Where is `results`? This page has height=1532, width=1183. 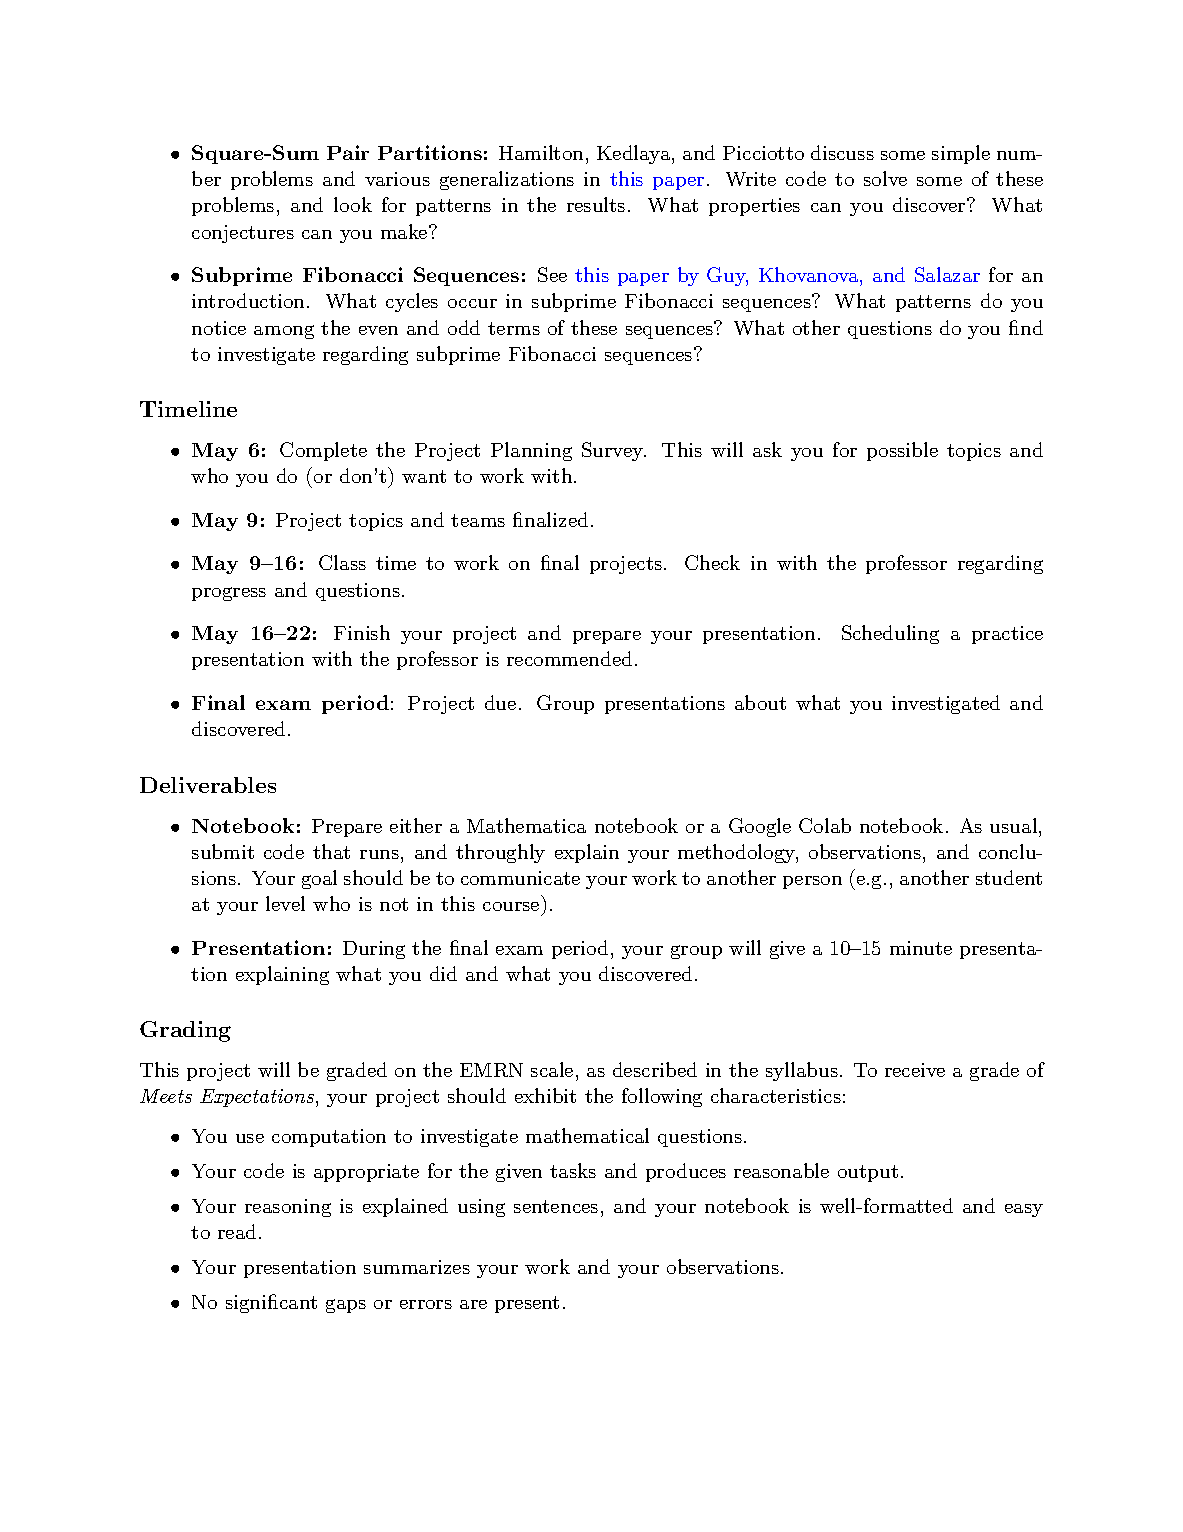
results is located at coordinates (596, 204).
